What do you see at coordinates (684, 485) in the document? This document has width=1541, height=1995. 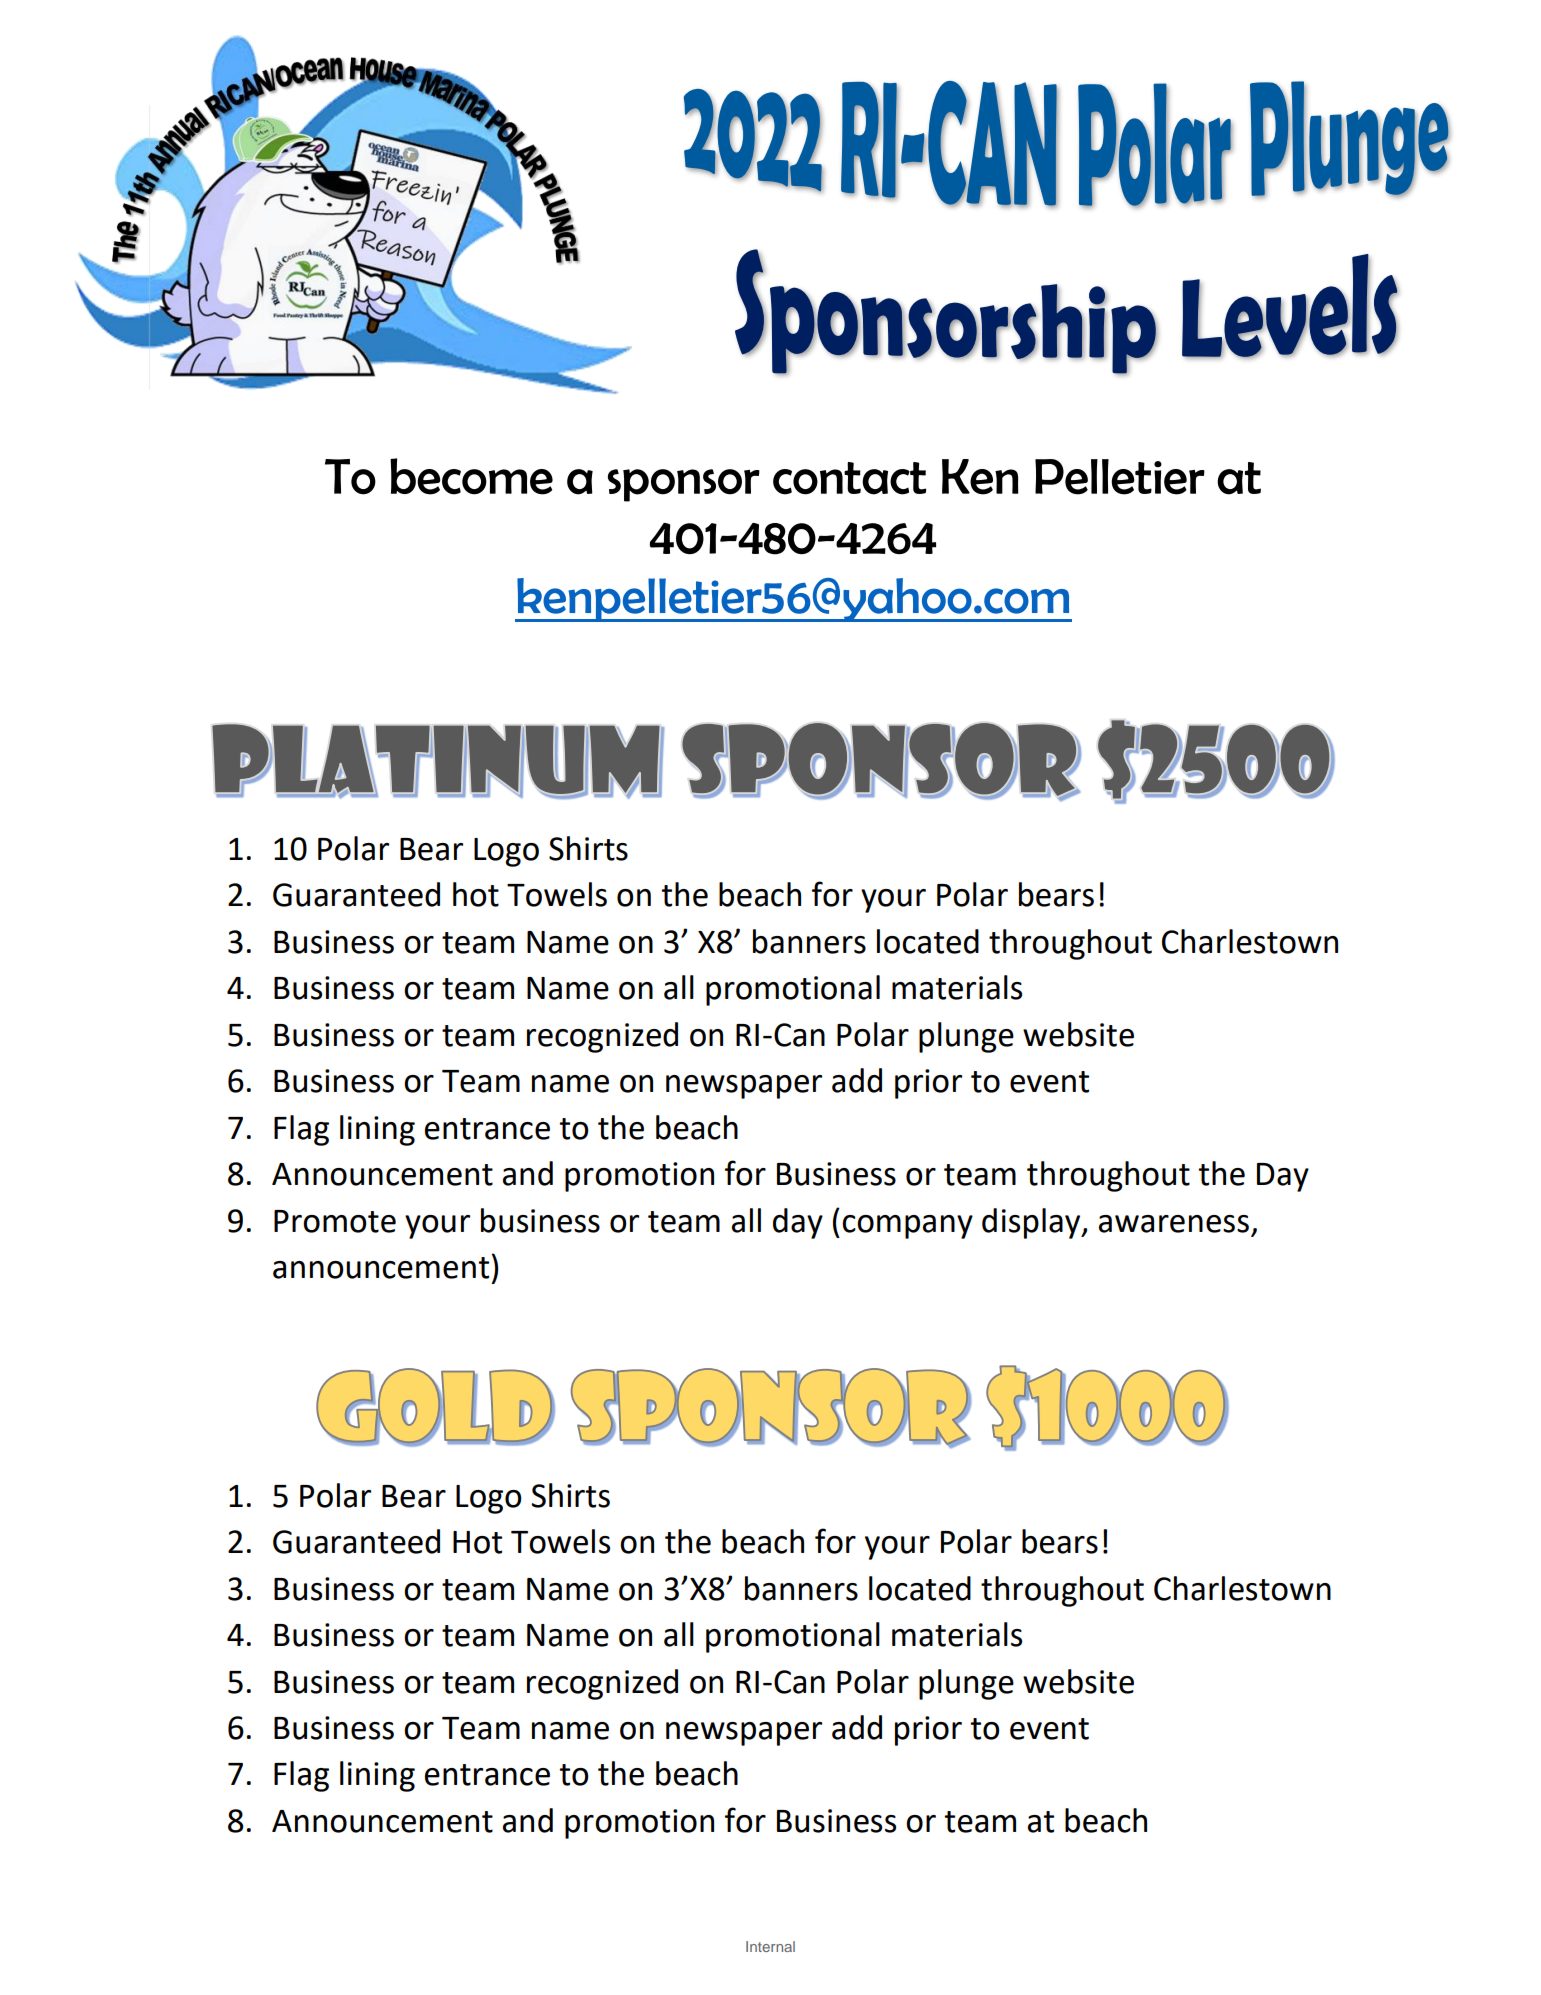 I see `sponsor` at bounding box center [684, 485].
